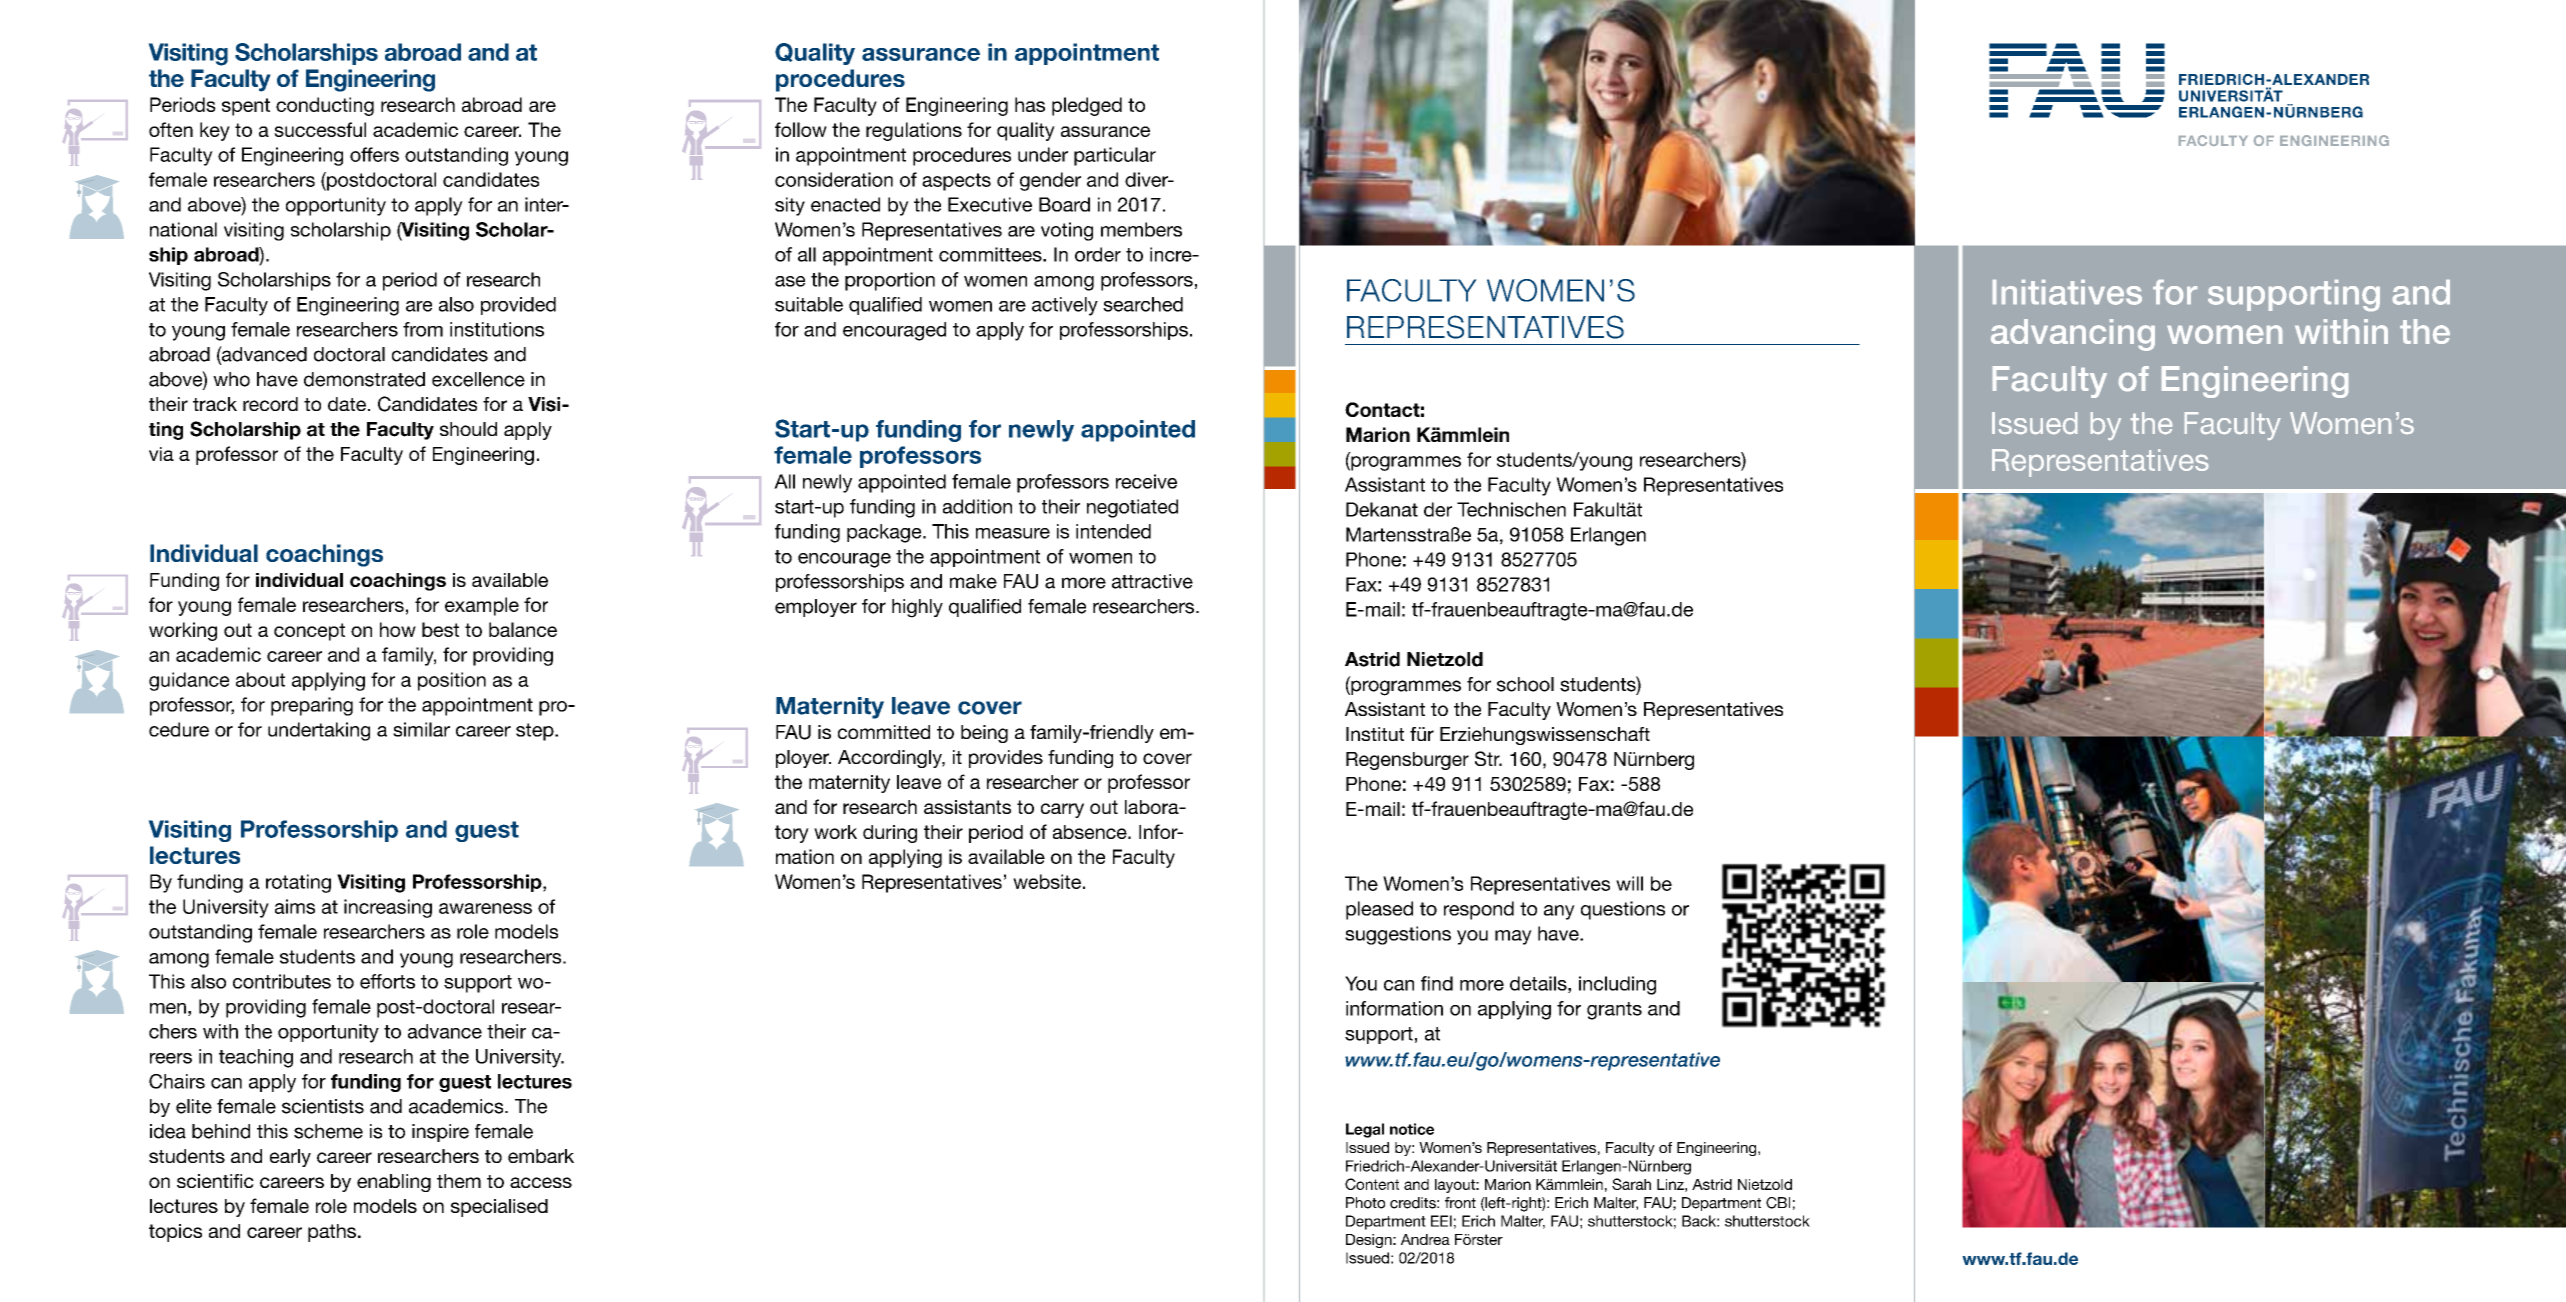  What do you see at coordinates (374, 154) in the screenshot?
I see `offers` at bounding box center [374, 154].
